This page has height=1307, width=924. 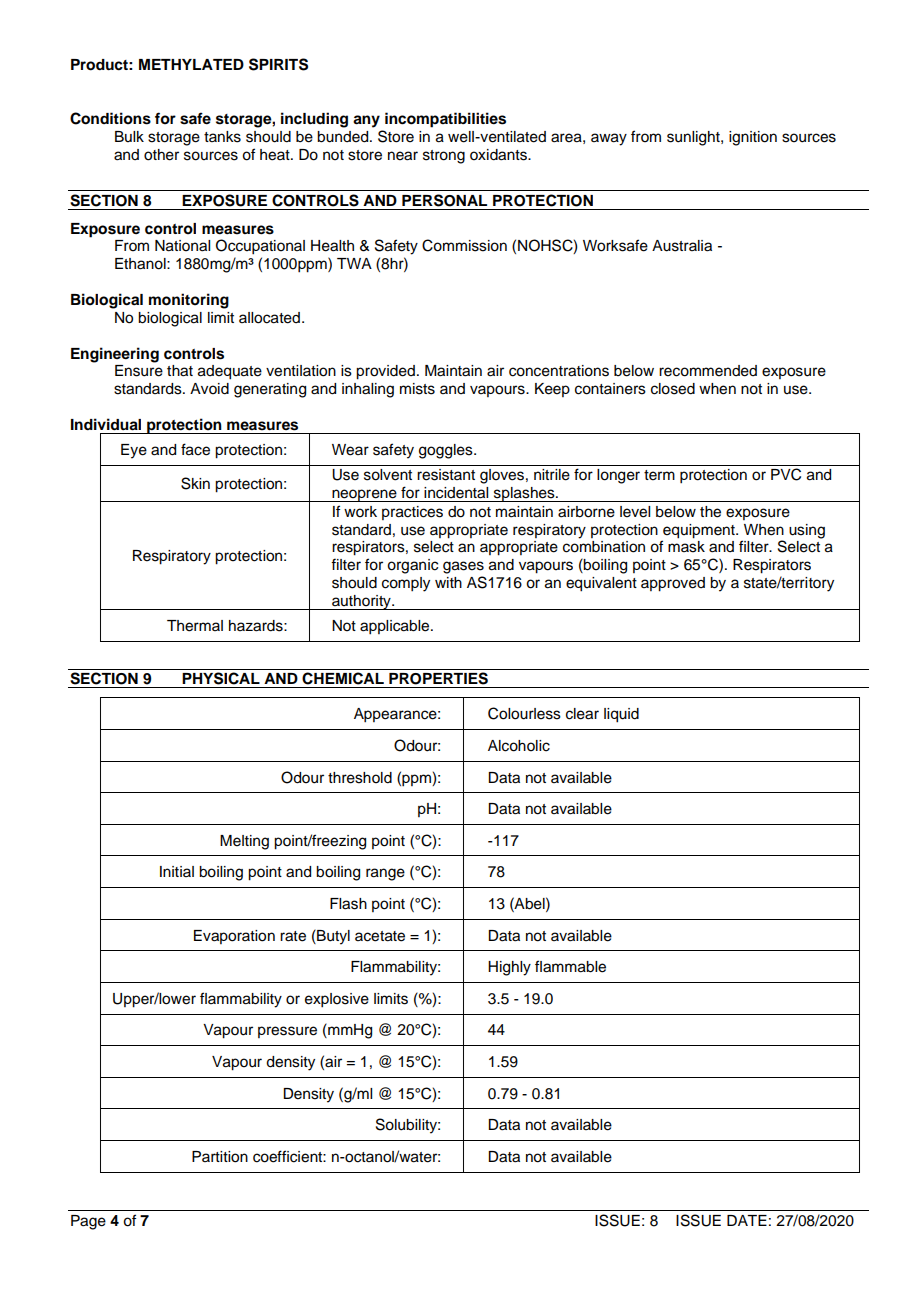 What do you see at coordinates (380, 936) in the page?
I see `acetate` at bounding box center [380, 936].
